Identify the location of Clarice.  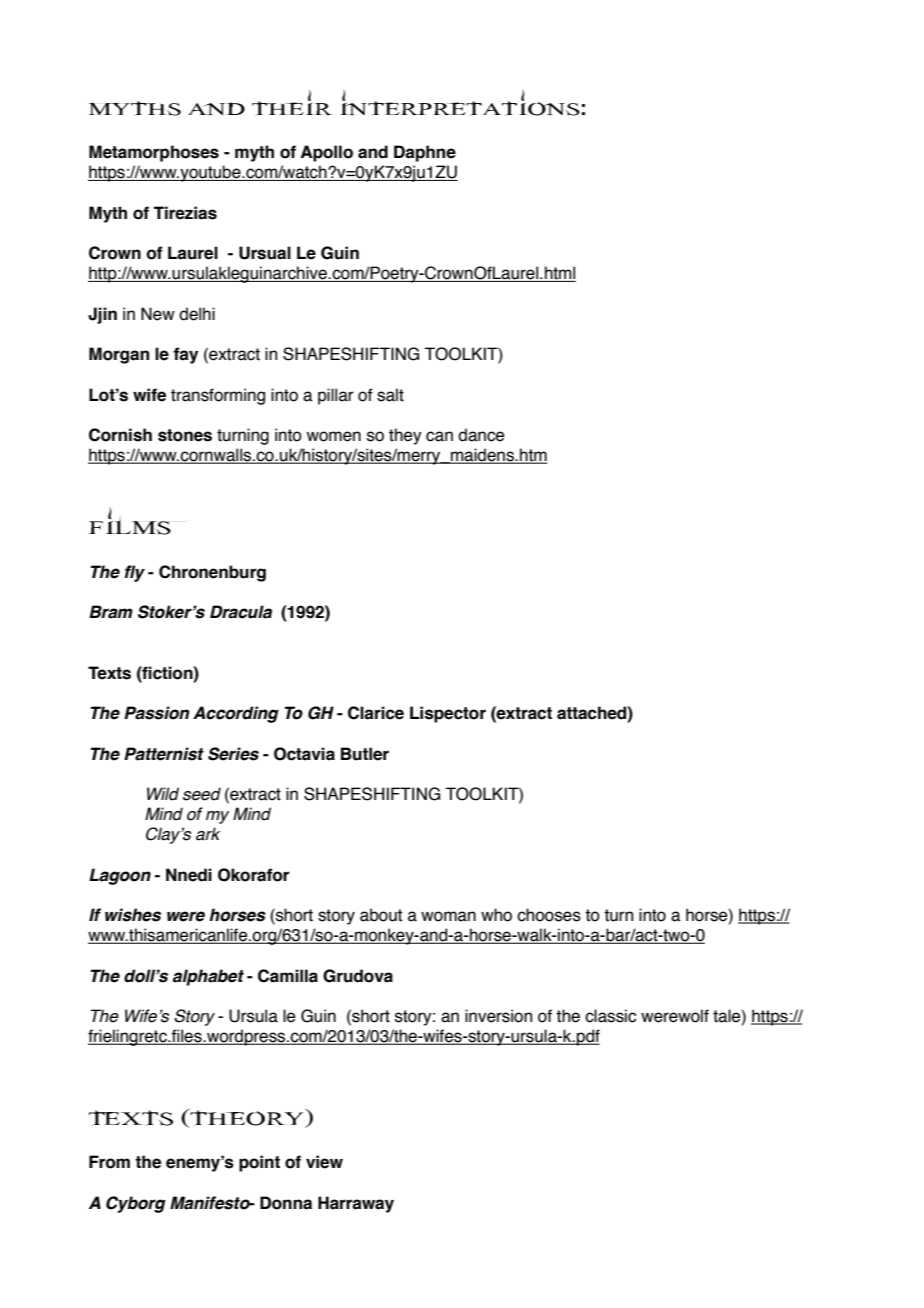
(376, 713).
